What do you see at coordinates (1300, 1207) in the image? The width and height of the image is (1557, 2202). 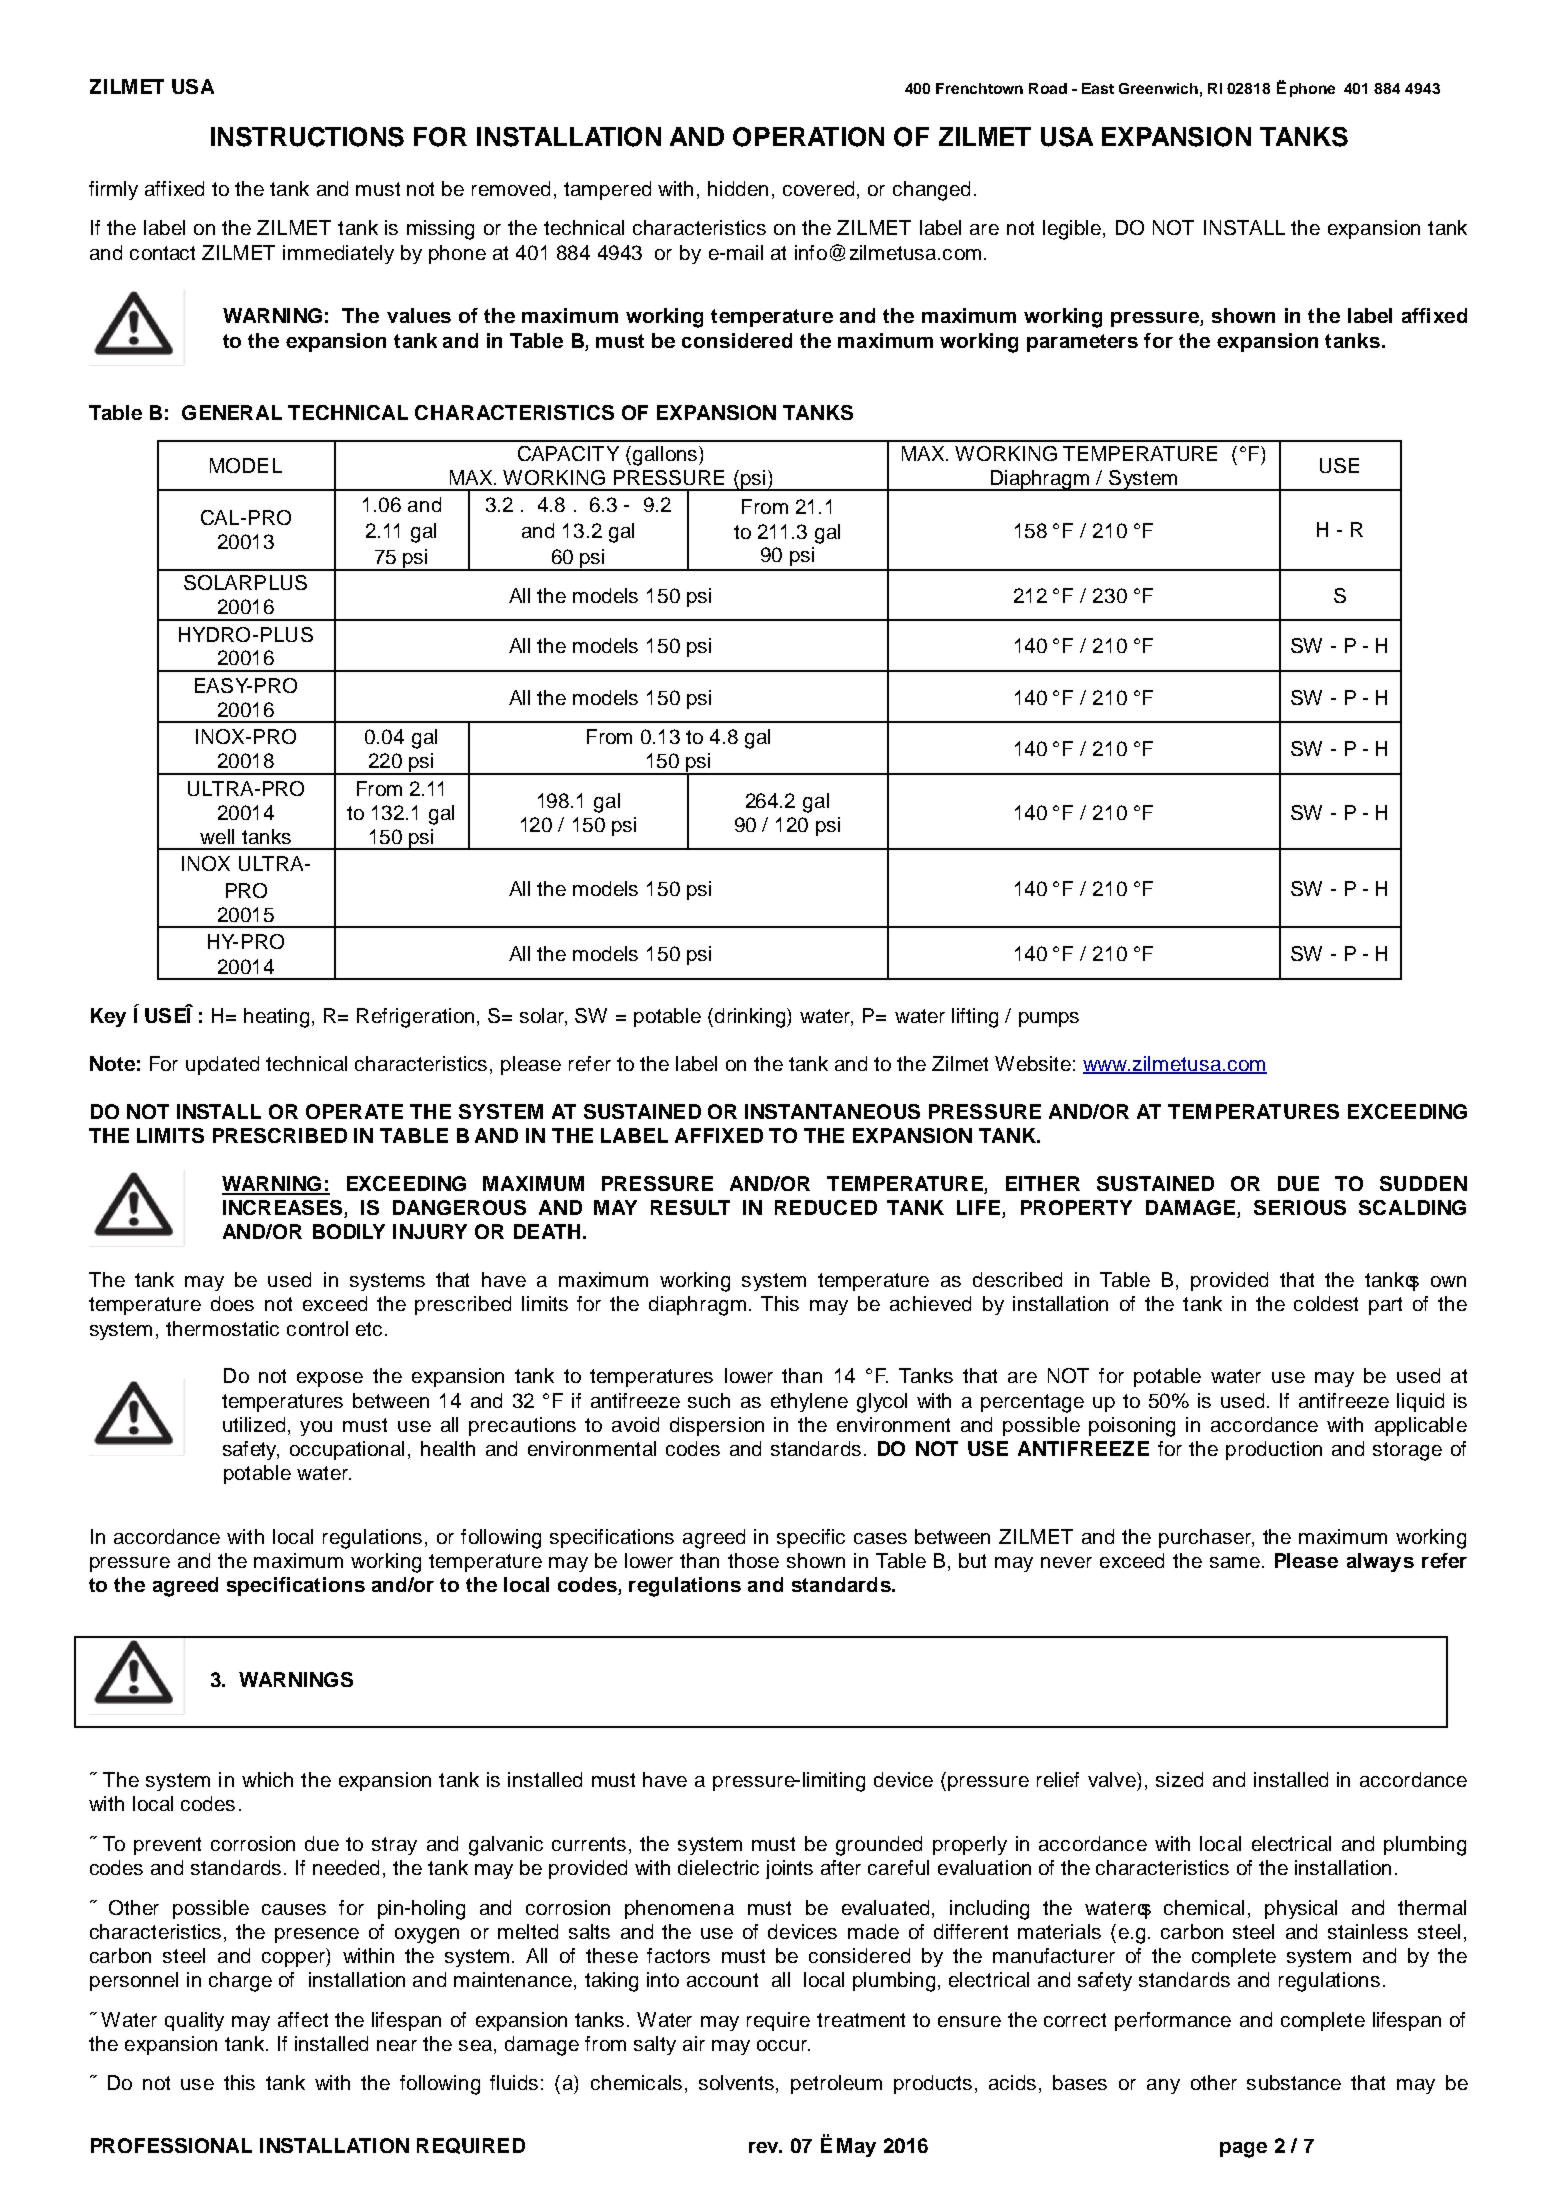 I see `SERIOUS` at bounding box center [1300, 1207].
